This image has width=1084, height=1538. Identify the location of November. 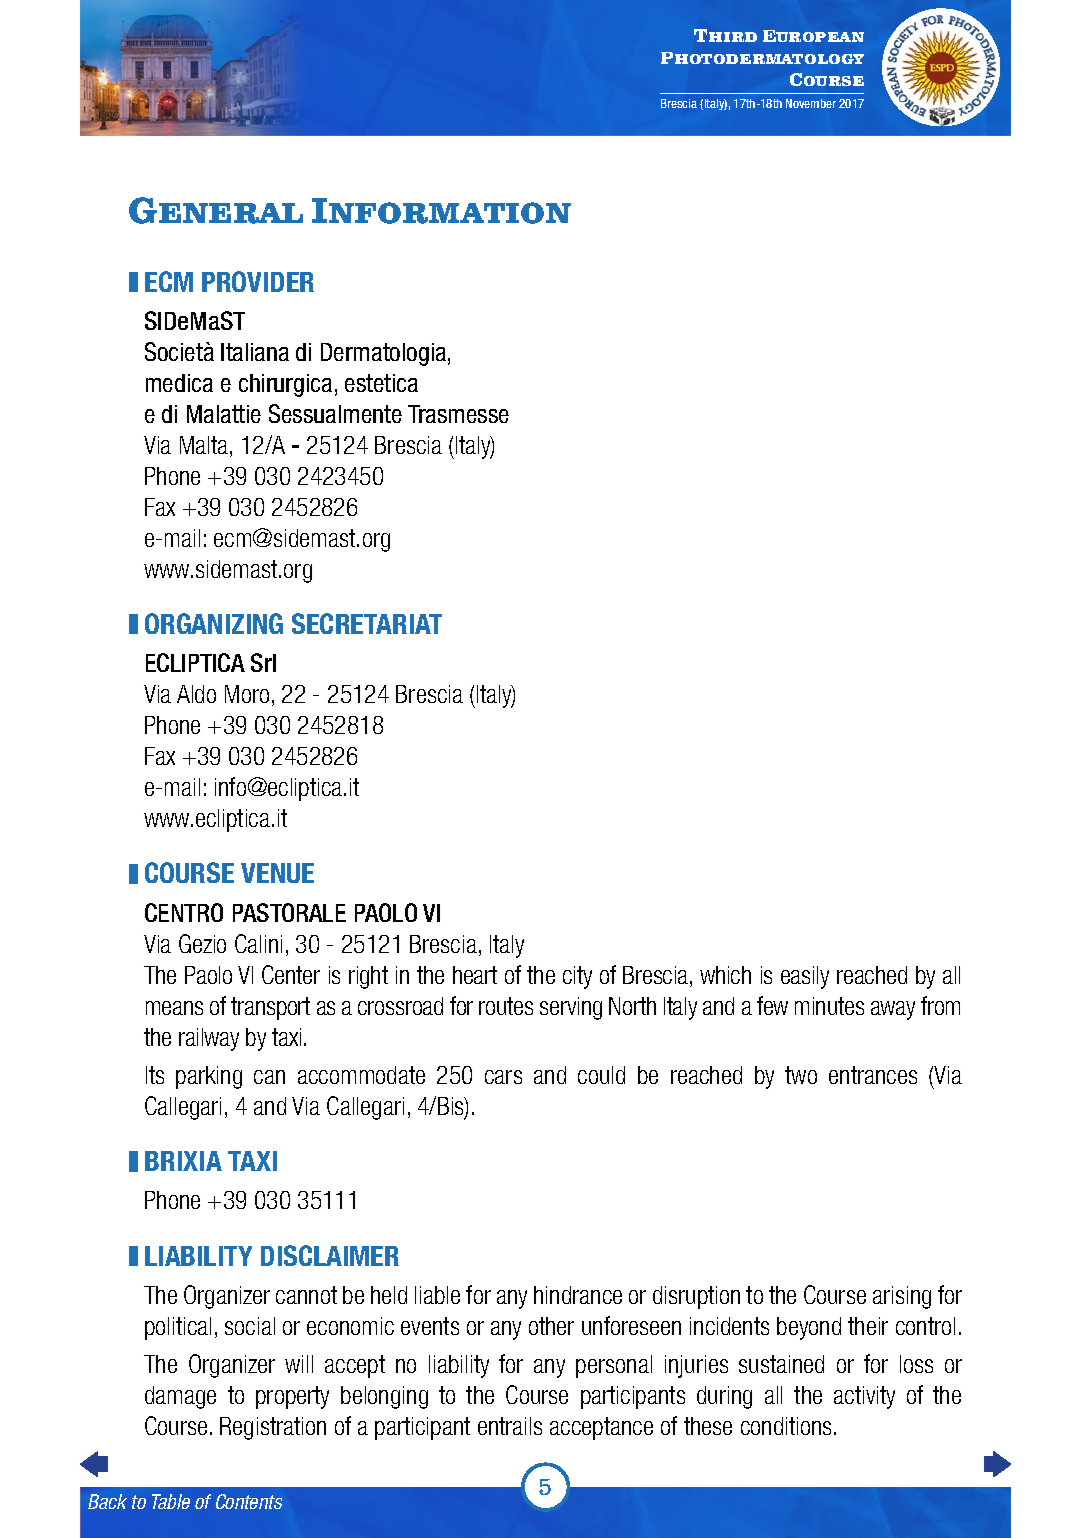
(811, 103).
